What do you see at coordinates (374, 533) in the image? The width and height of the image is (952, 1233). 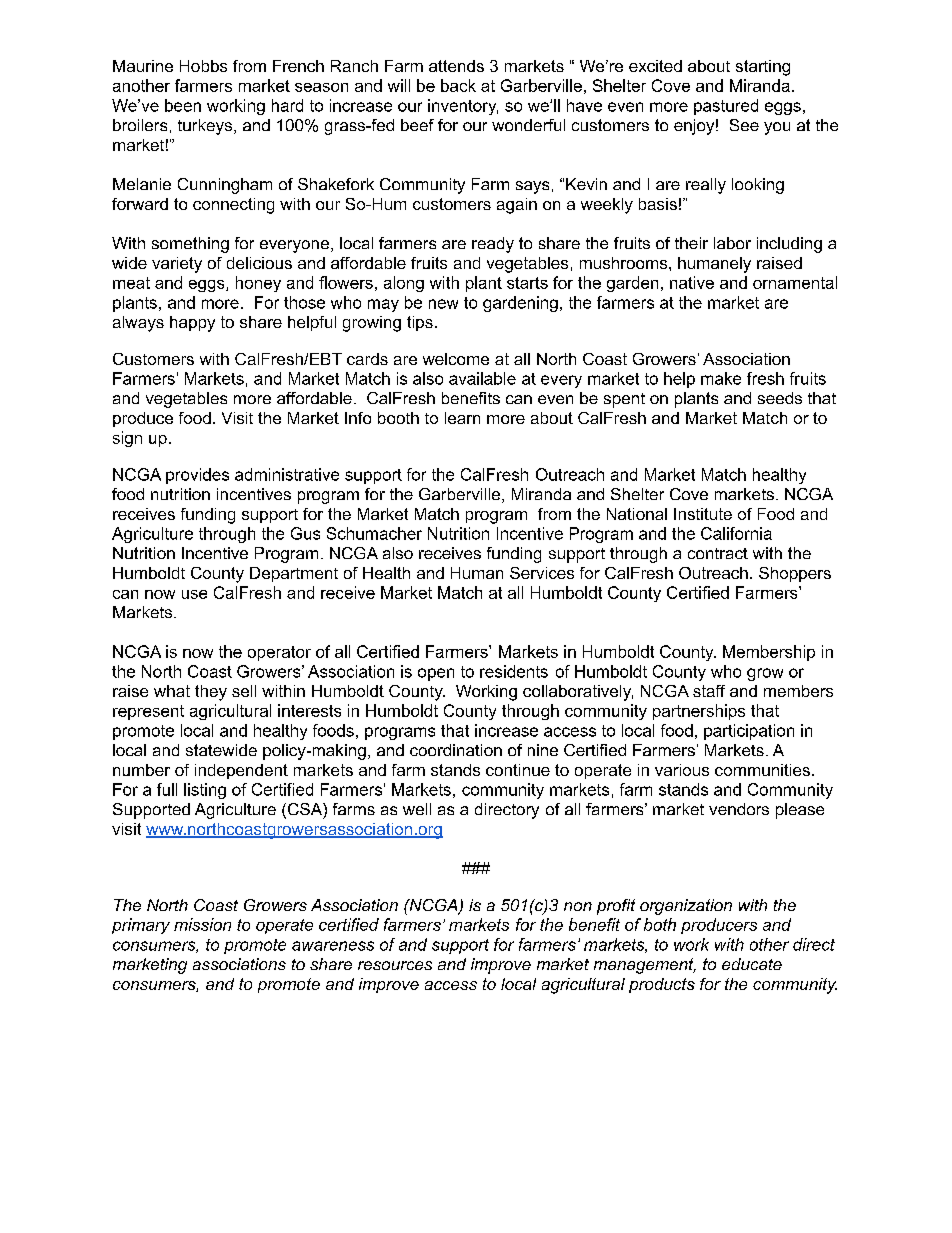 I see `Schumacher` at bounding box center [374, 533].
